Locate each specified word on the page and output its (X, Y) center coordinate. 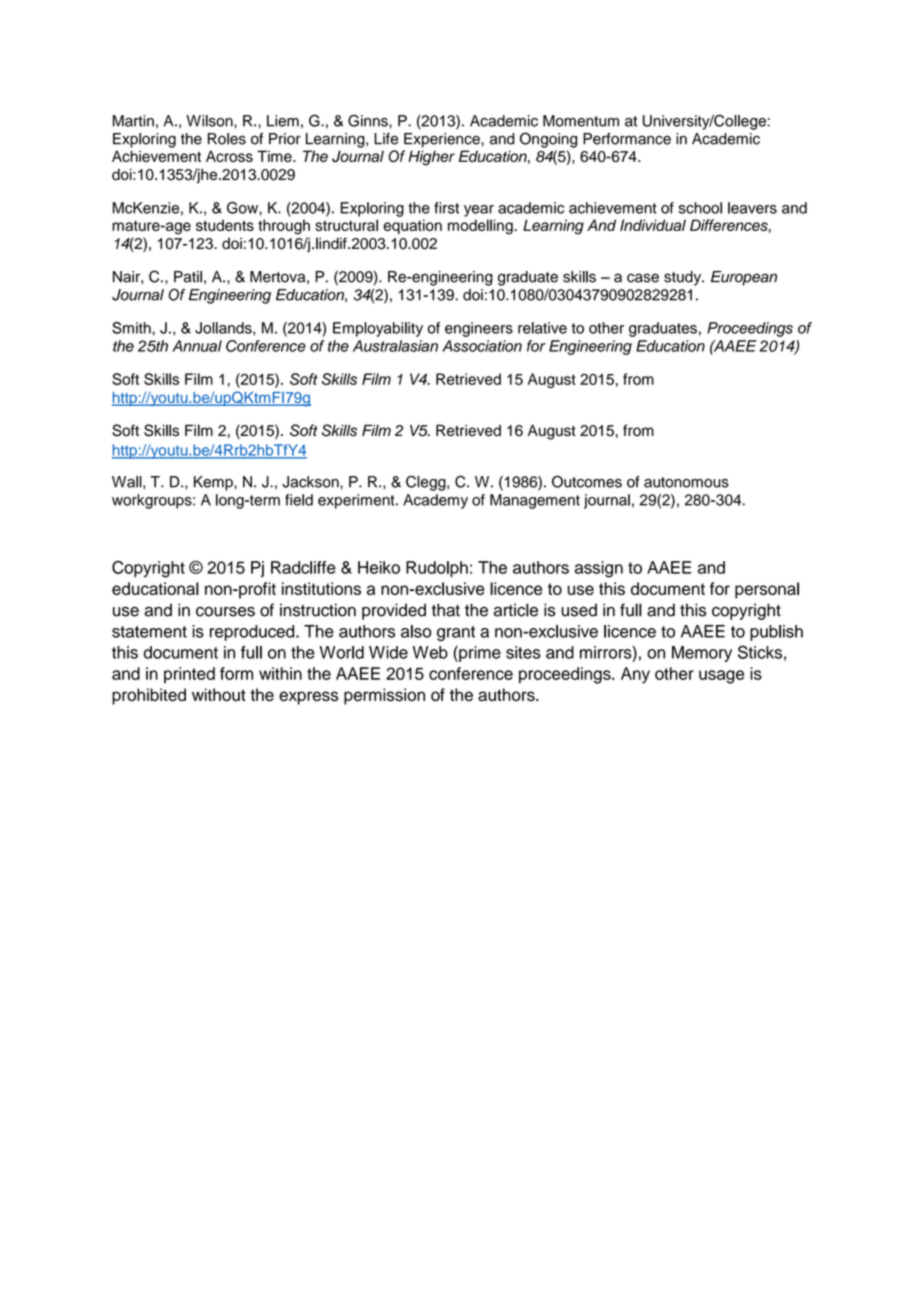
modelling (481, 227)
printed (189, 675)
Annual (197, 346)
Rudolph (437, 569)
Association (482, 346)
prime (479, 654)
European (744, 278)
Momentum (581, 121)
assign (599, 569)
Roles (227, 139)
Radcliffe (303, 567)
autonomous (686, 482)
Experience (443, 140)
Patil (188, 277)
